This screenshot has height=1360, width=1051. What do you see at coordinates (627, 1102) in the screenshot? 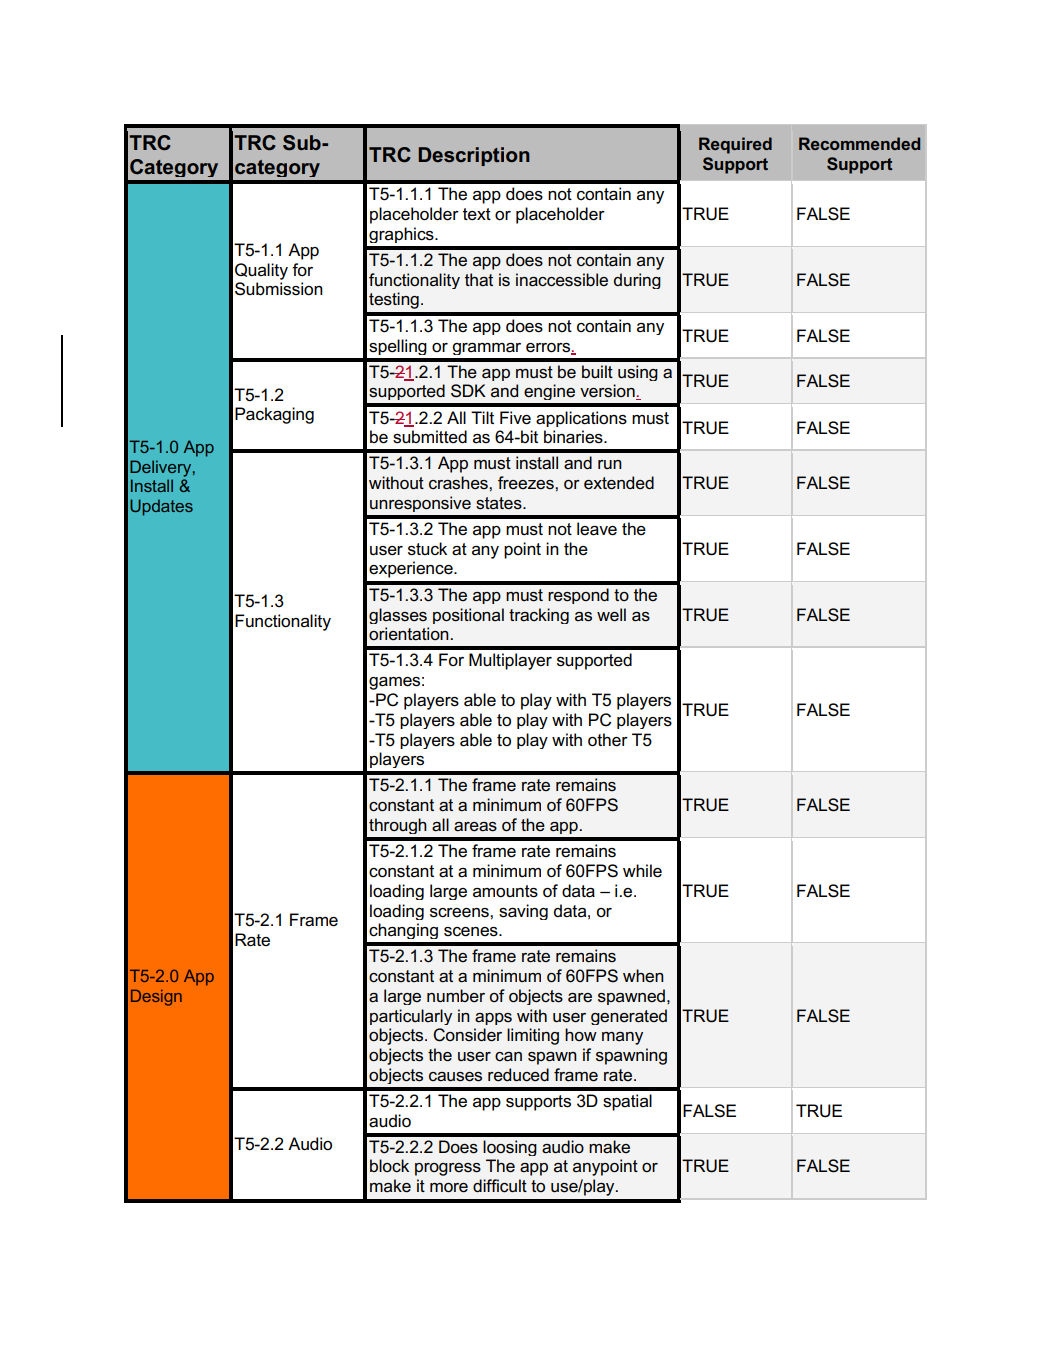
I see `spatial` at bounding box center [627, 1102].
